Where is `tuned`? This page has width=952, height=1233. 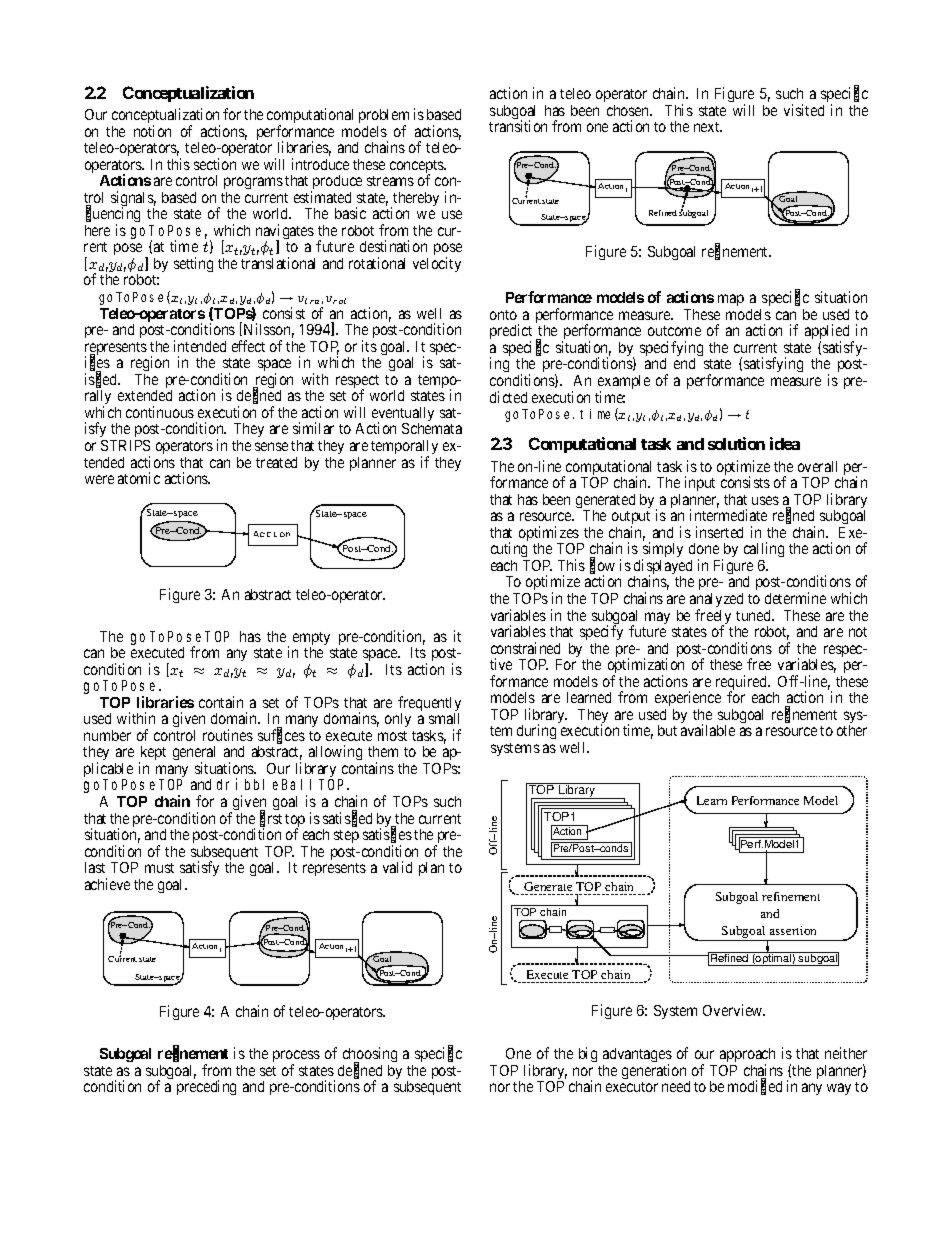 tuned is located at coordinates (755, 615).
